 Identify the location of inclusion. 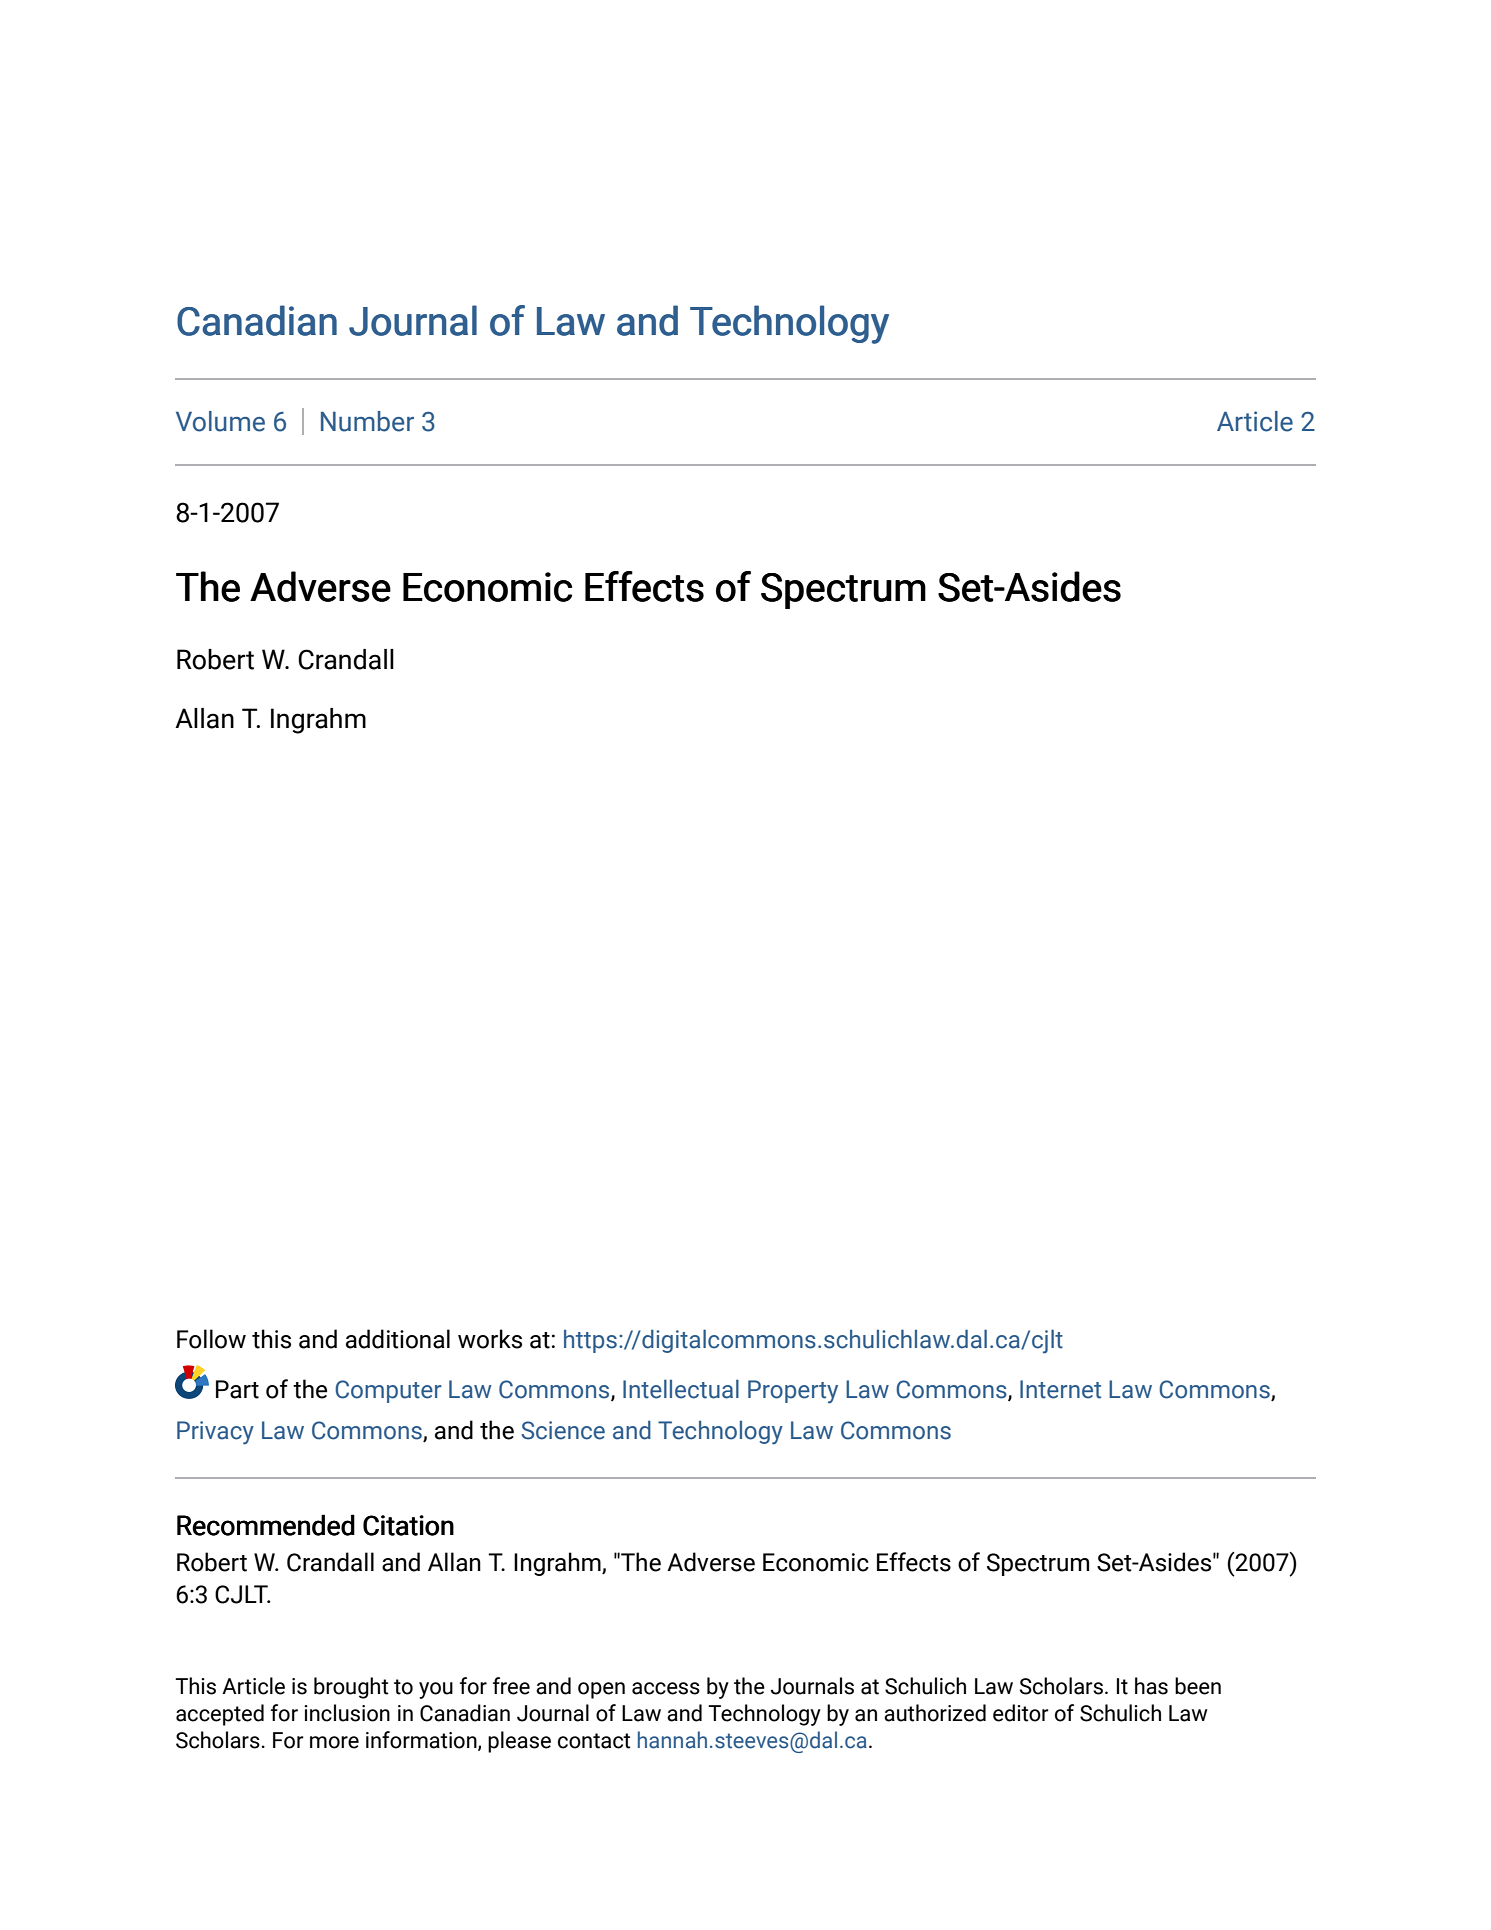
(347, 1713).
